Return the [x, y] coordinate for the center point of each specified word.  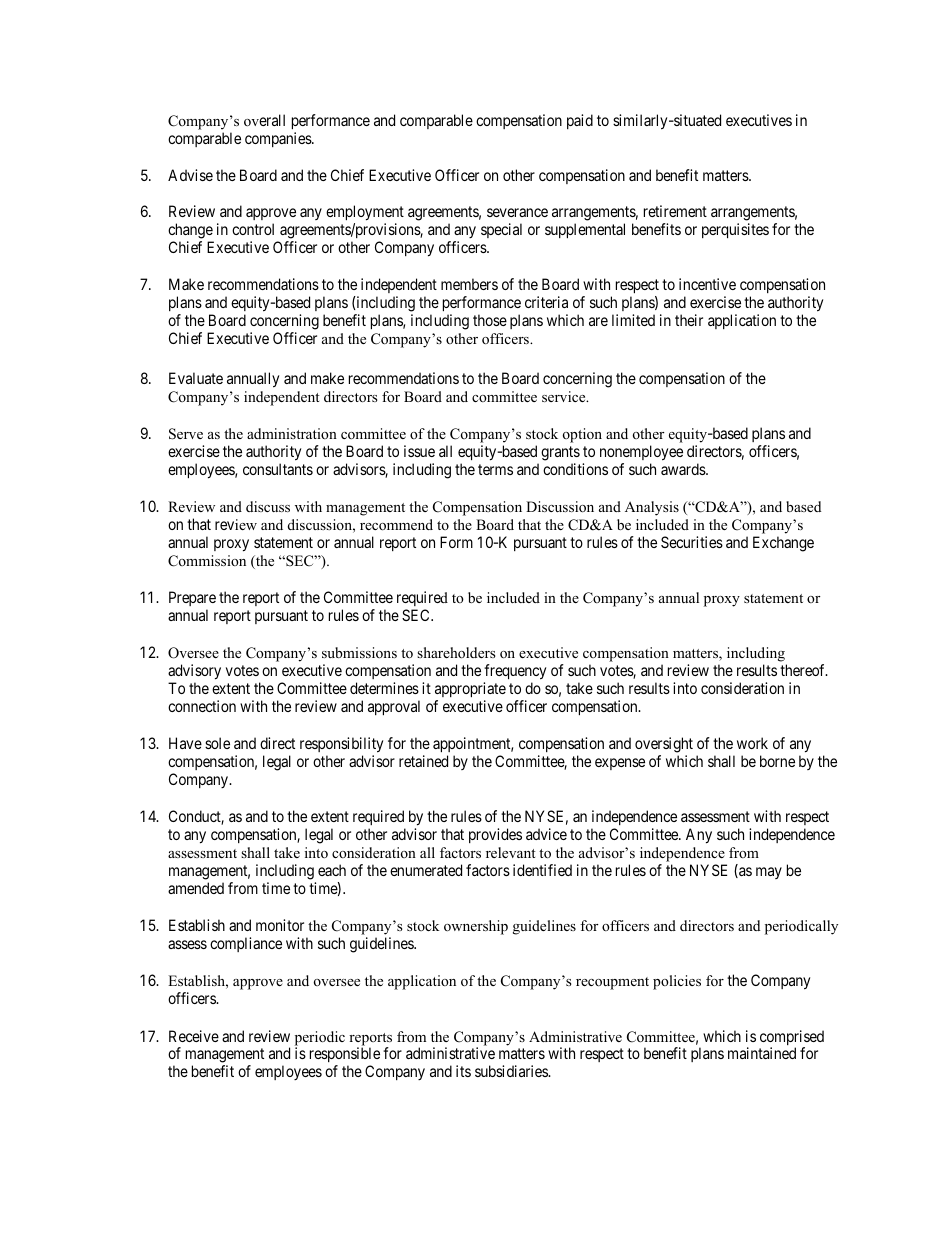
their [689, 320]
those [490, 320]
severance [517, 212]
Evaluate [196, 378]
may [769, 873]
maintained [762, 1053]
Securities [692, 542]
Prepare [192, 600]
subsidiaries [512, 1071]
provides [495, 835]
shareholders [456, 652]
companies [279, 139]
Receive [194, 1036]
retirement [675, 211]
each [332, 870]
